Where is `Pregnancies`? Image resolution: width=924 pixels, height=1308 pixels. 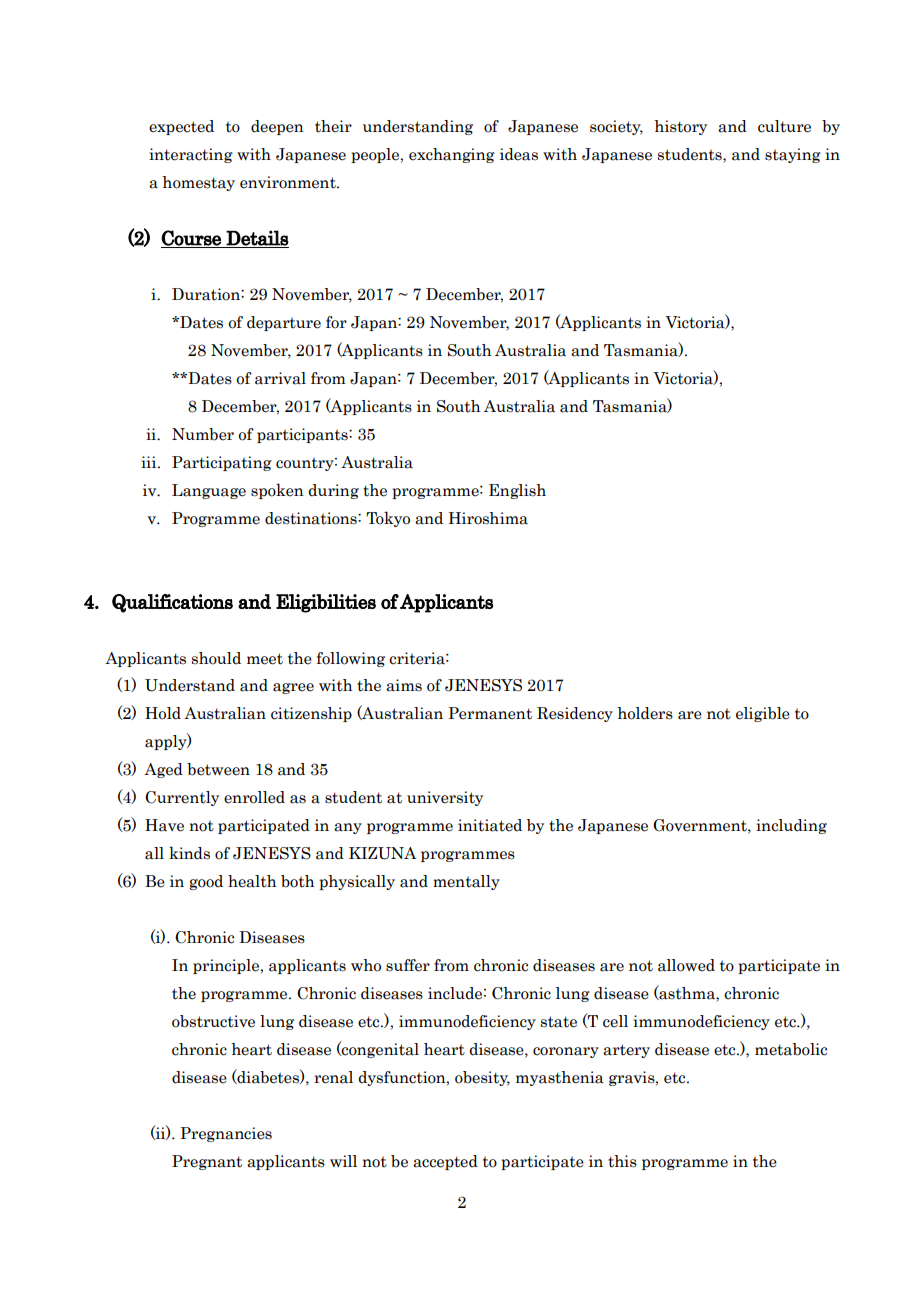 Pregnancies is located at coordinates (226, 1134).
